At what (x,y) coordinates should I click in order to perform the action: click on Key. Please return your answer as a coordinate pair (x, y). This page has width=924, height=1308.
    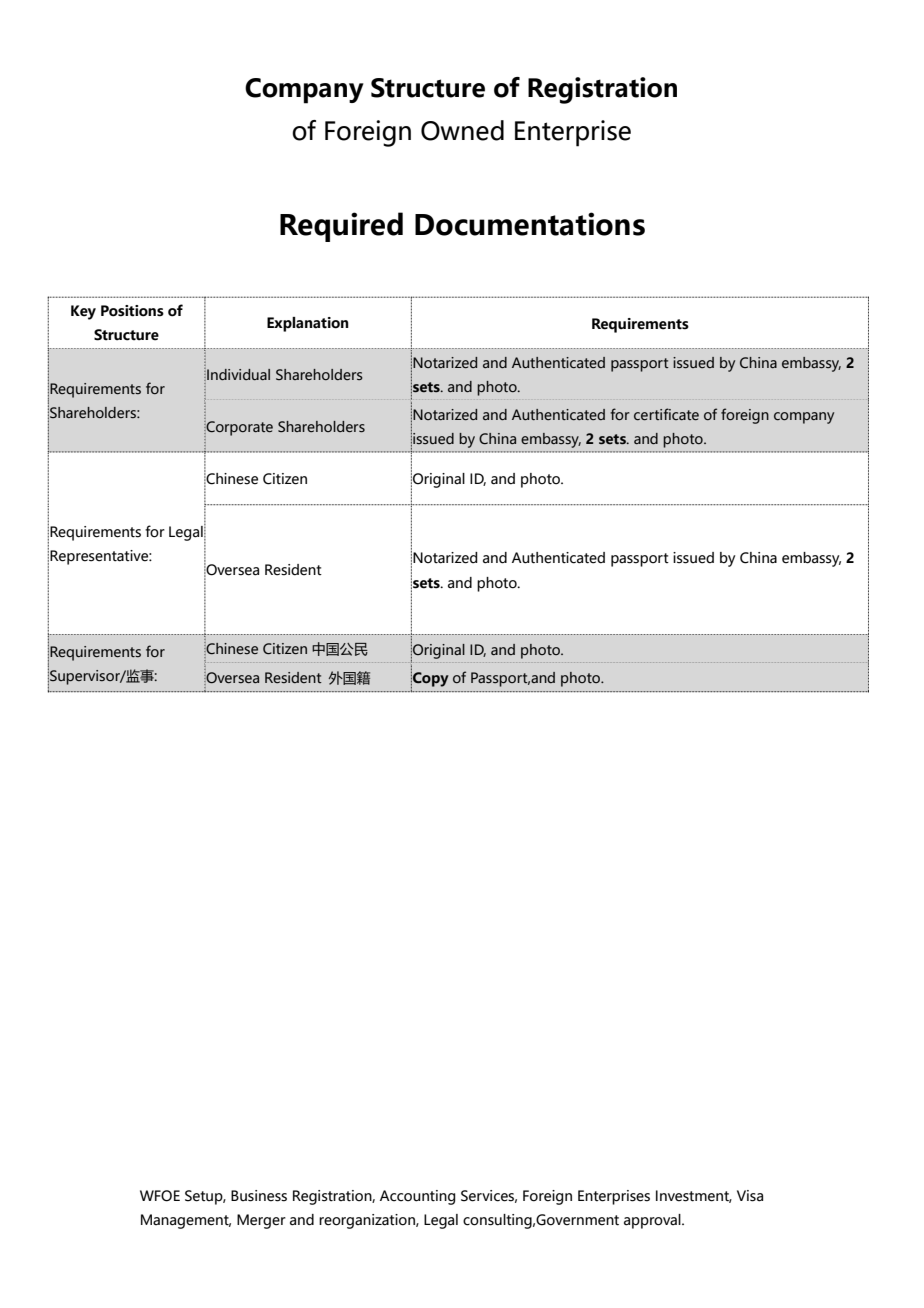
    Looking at the image, I should click on (83, 312).
